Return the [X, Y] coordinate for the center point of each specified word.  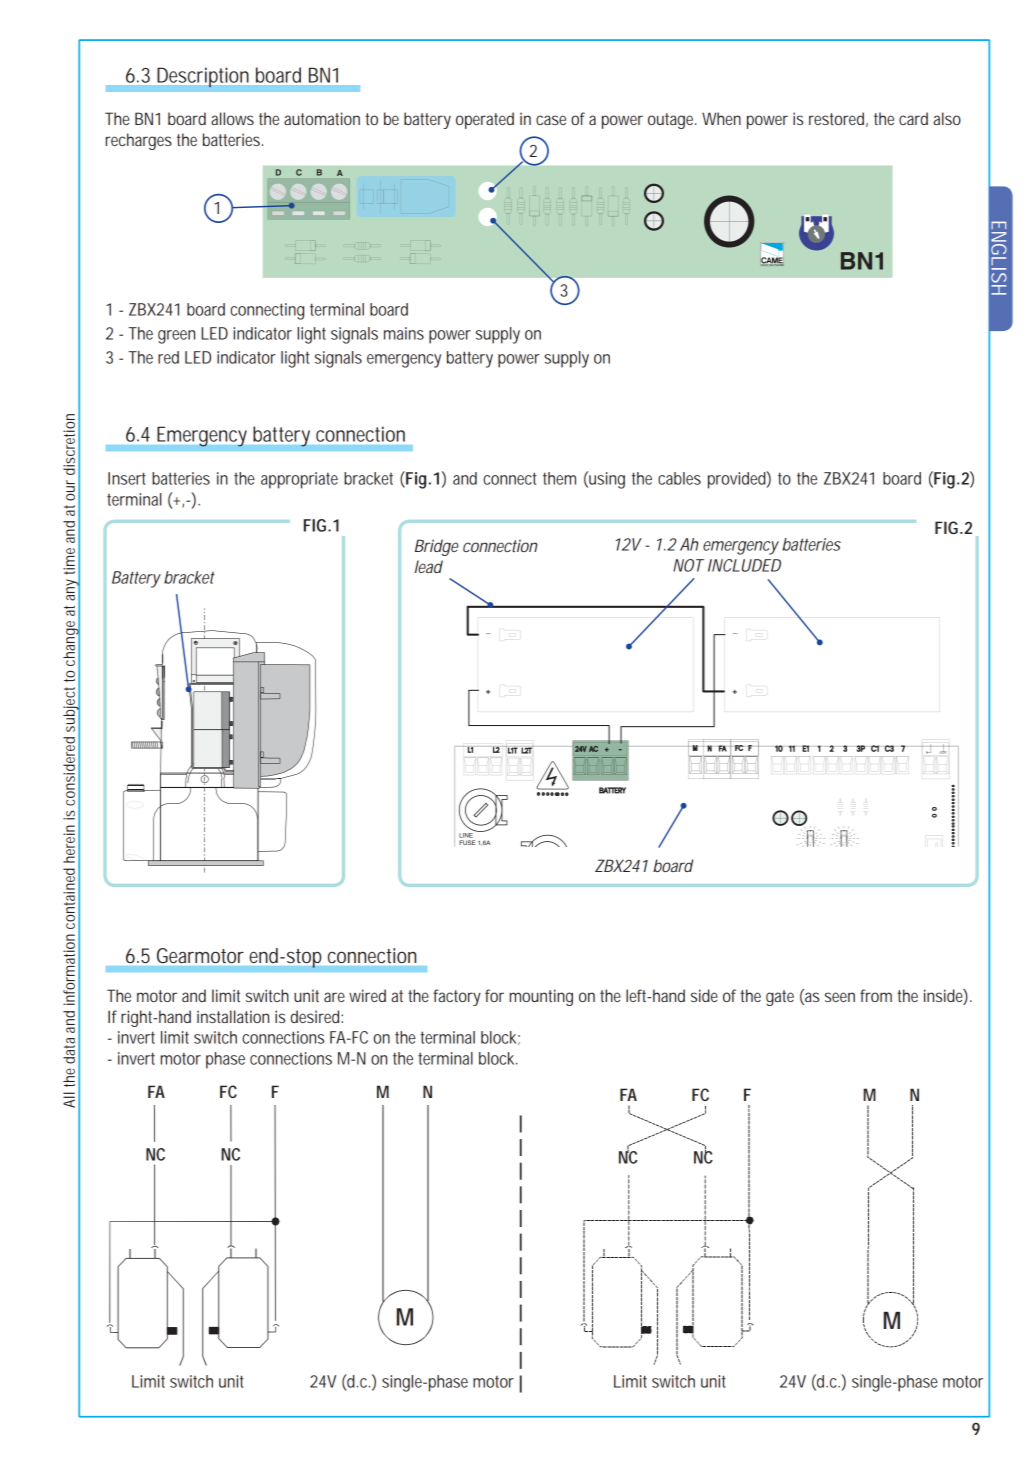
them [559, 478]
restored [836, 118]
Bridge [436, 547]
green [176, 337]
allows [232, 118]
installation [233, 1016]
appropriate [299, 480]
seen [840, 997]
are [334, 997]
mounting [541, 997]
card [913, 118]
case [551, 120]
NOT [688, 565]
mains [404, 333]
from [876, 995]
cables [679, 478]
